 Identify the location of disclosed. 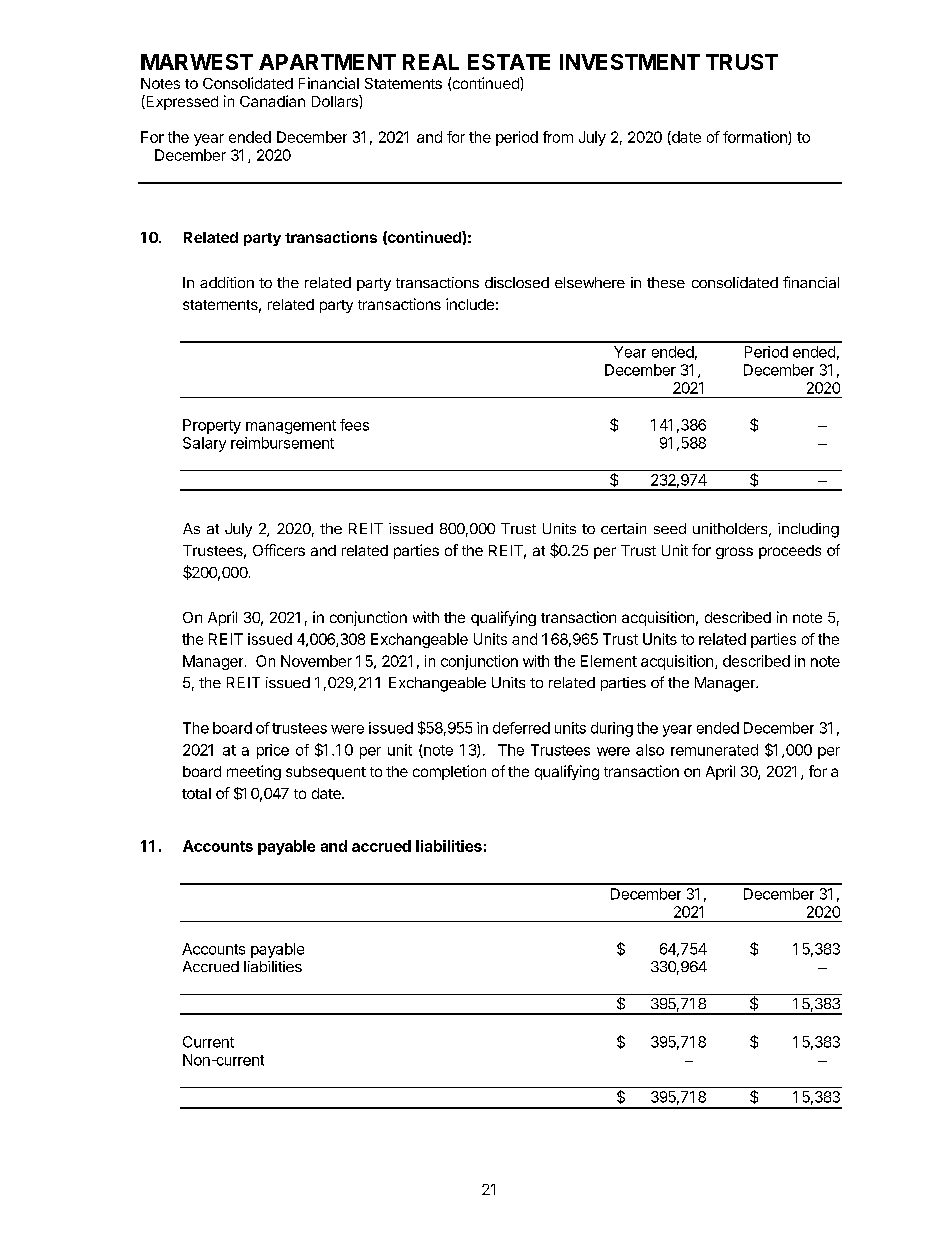
(517, 282).
